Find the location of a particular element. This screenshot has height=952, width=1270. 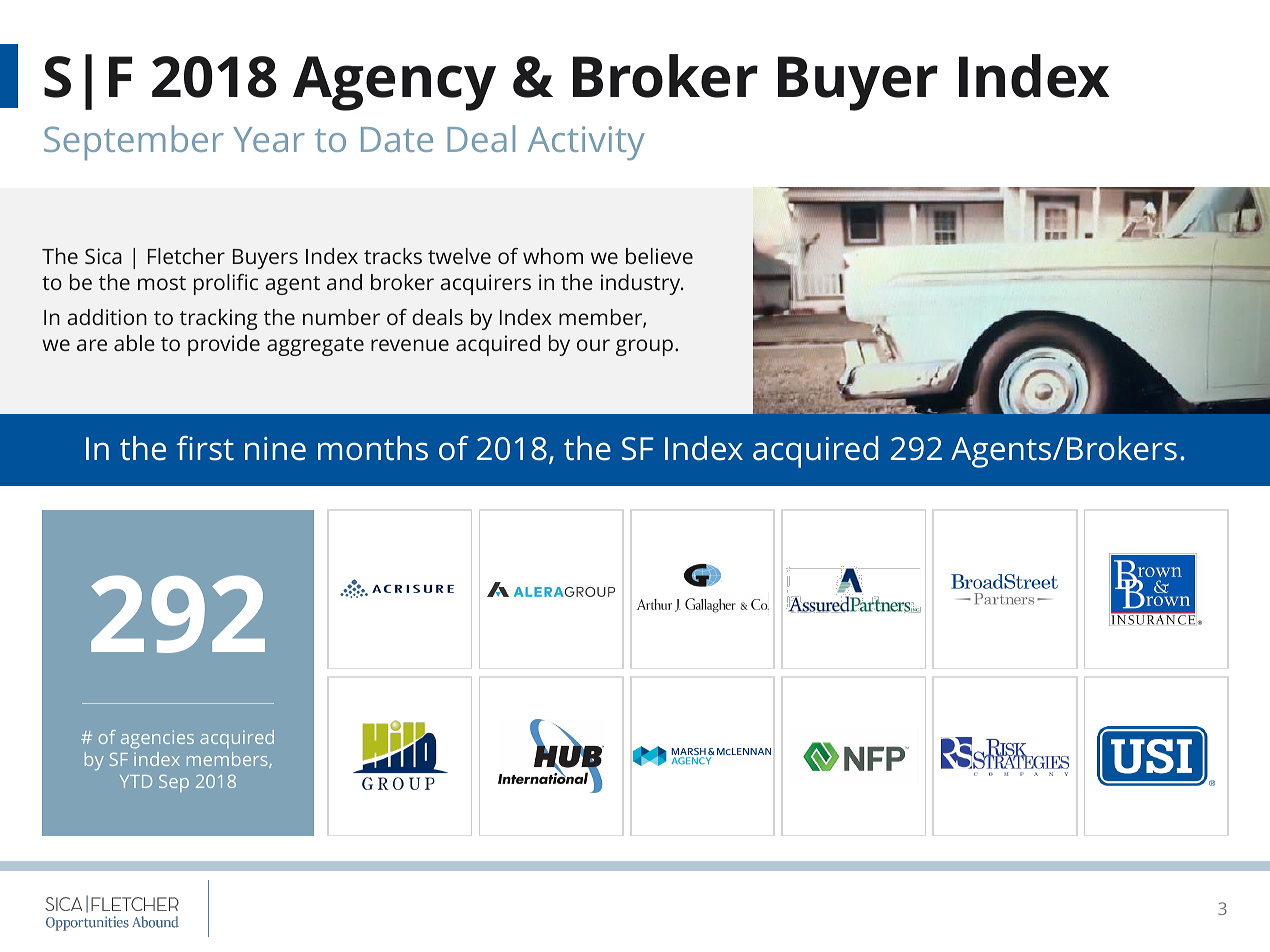

Agency is located at coordinates (394, 83).
